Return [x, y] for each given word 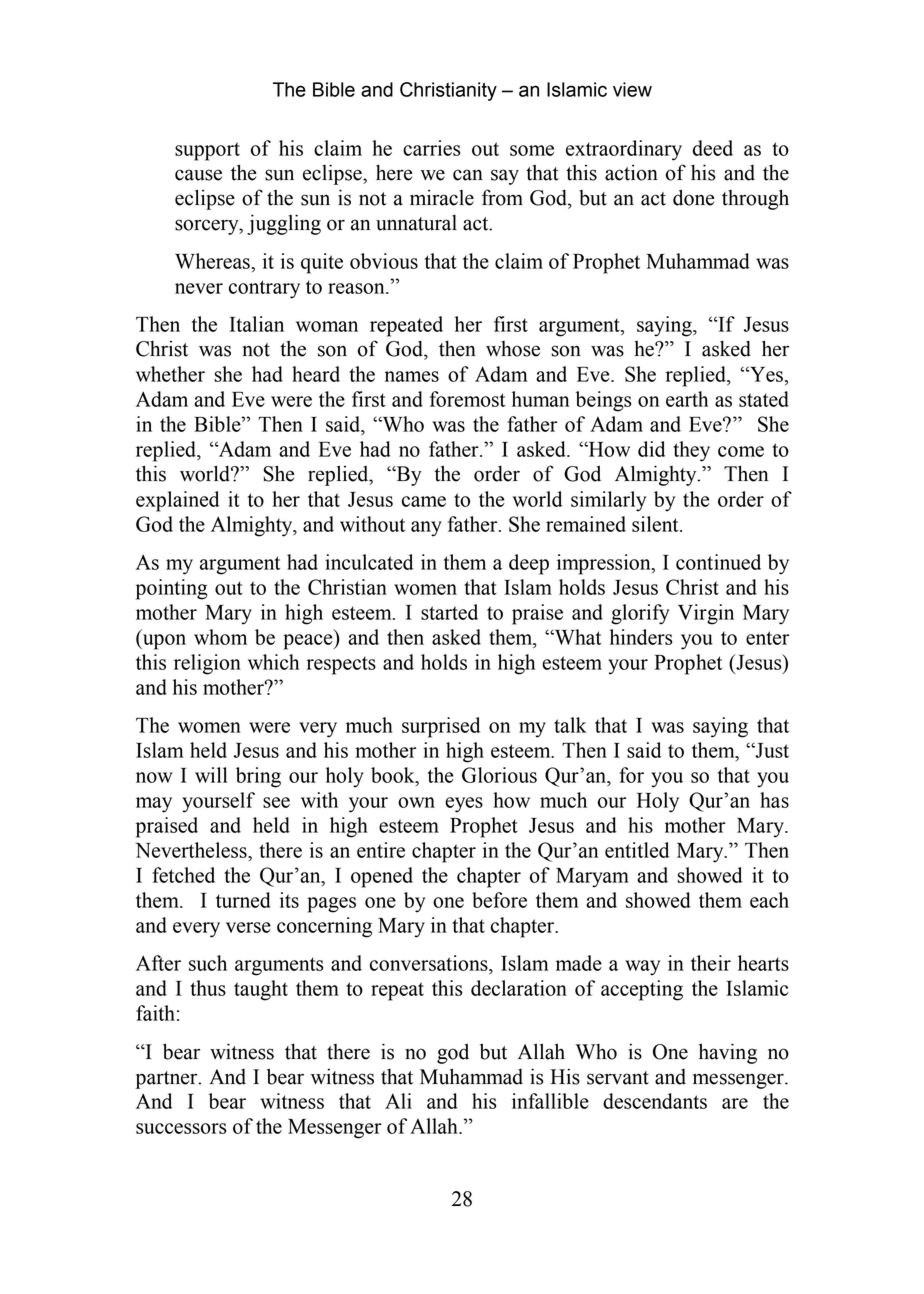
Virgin [706, 614]
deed [713, 148]
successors [181, 1128]
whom [220, 637]
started [449, 612]
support [207, 151]
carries [431, 148]
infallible [550, 1101]
